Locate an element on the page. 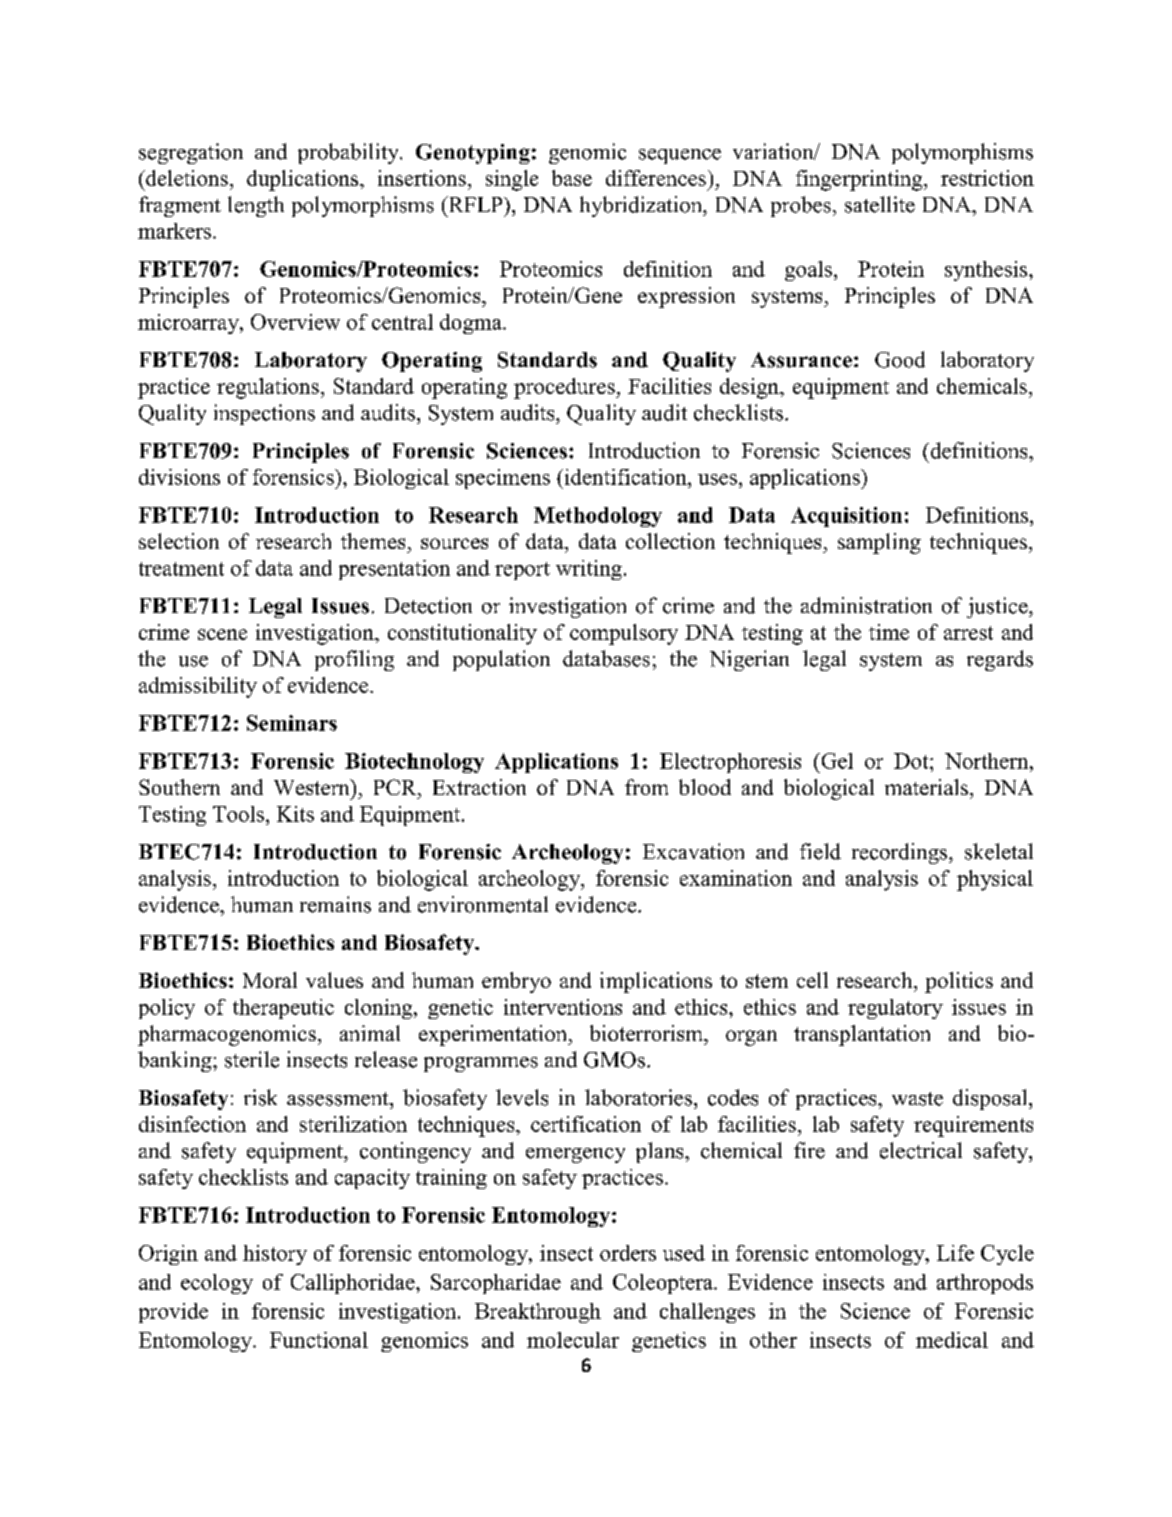 This document has height=1517, width=1172. risk is located at coordinates (260, 1097).
